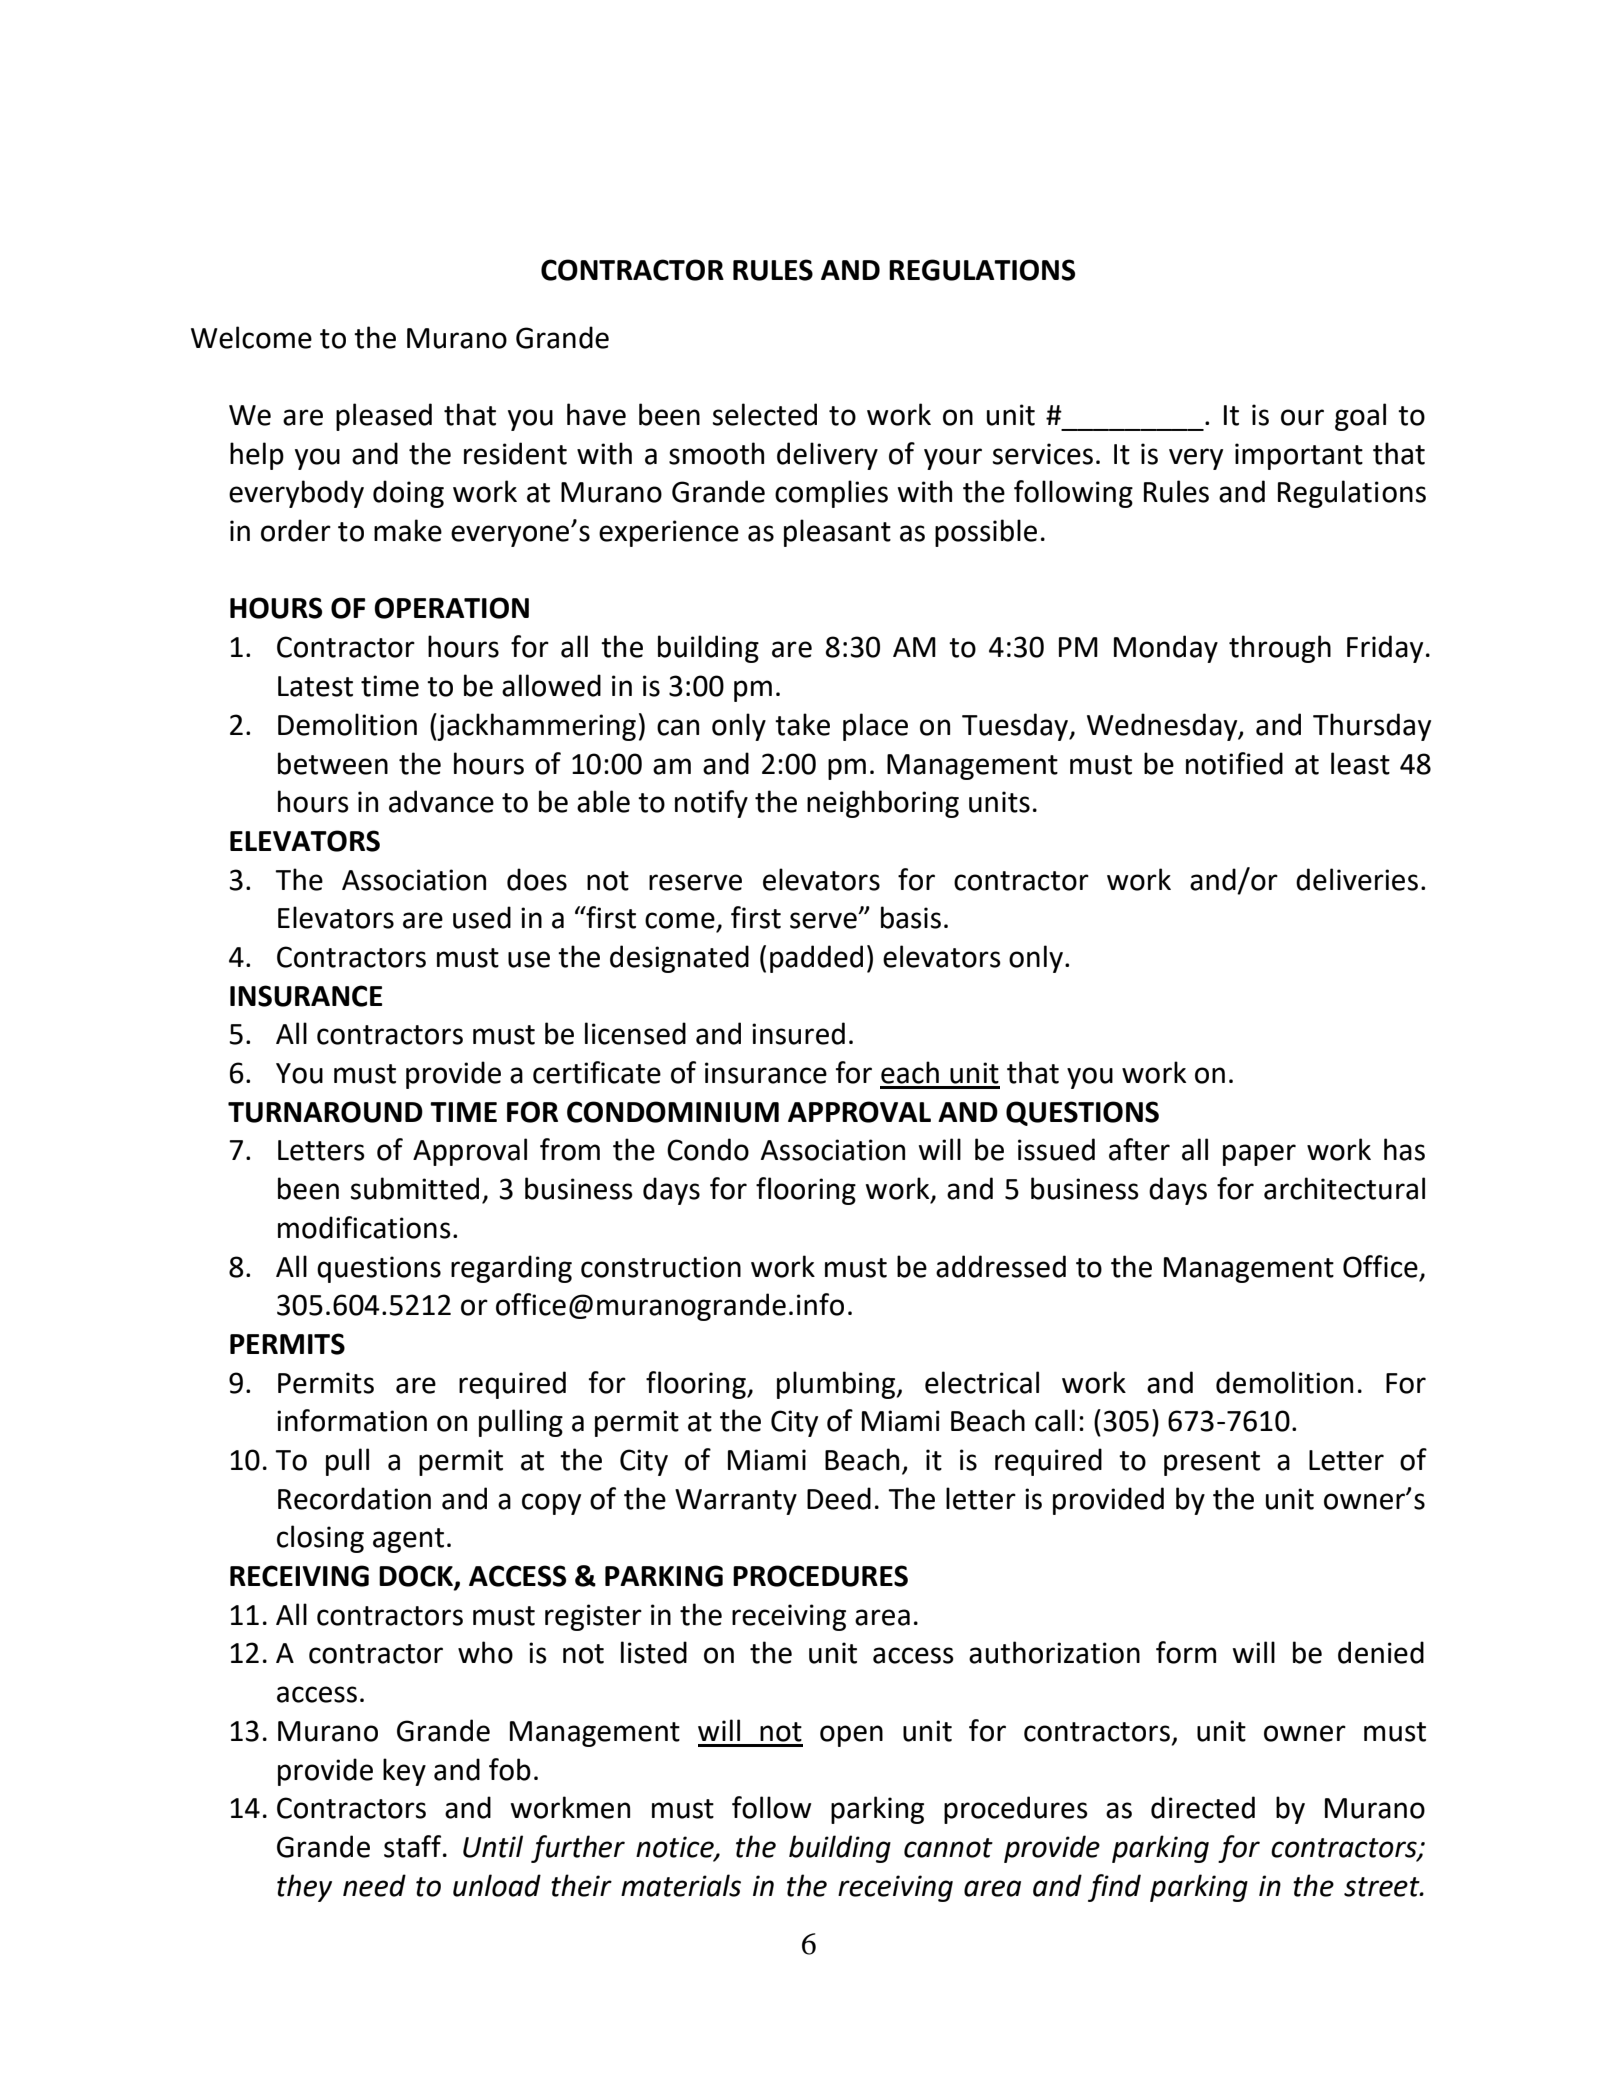 This screenshot has width=1617, height=2092. I want to click on padded, so click(816, 959).
